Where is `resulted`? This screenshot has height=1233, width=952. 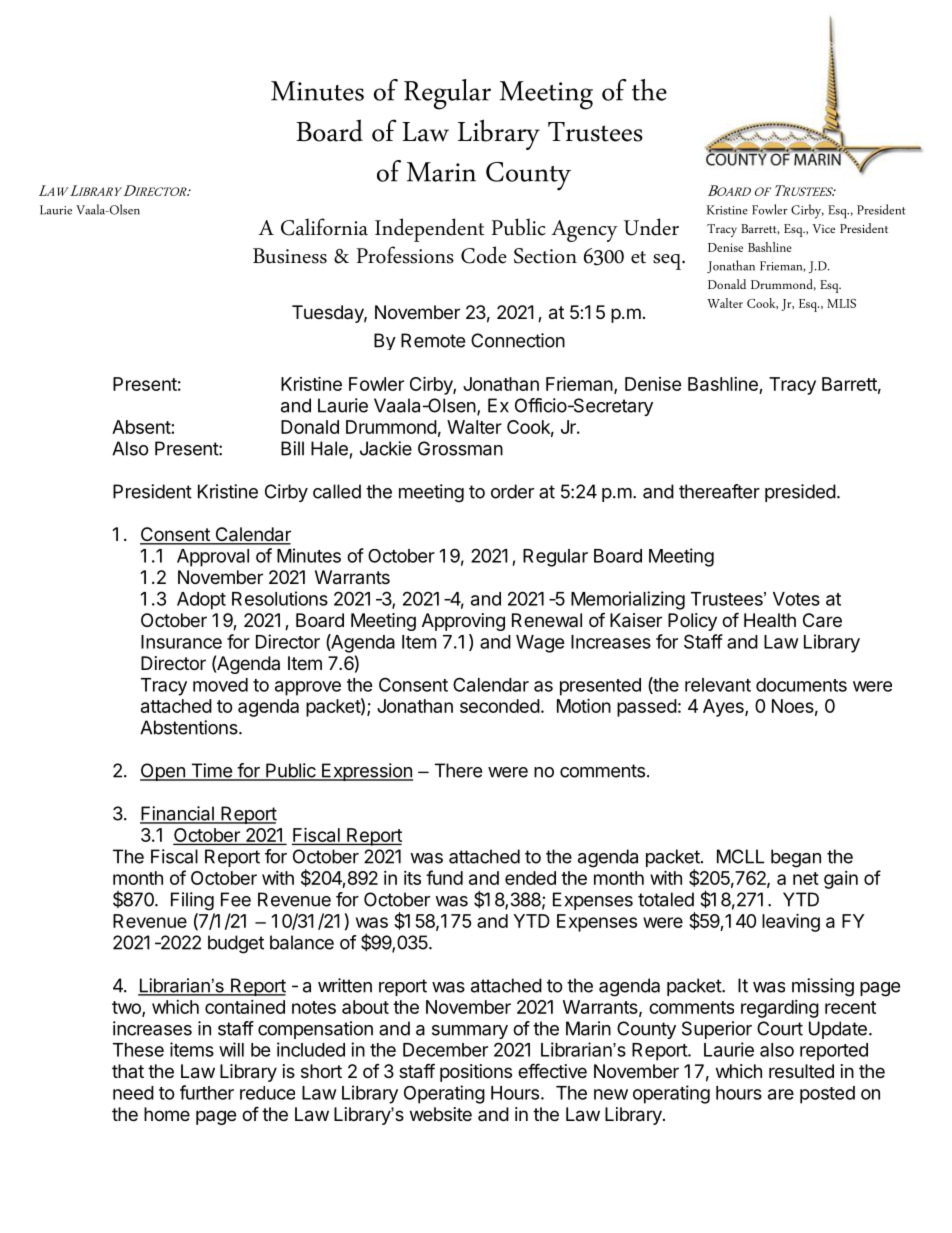 resulted is located at coordinates (801, 1071).
